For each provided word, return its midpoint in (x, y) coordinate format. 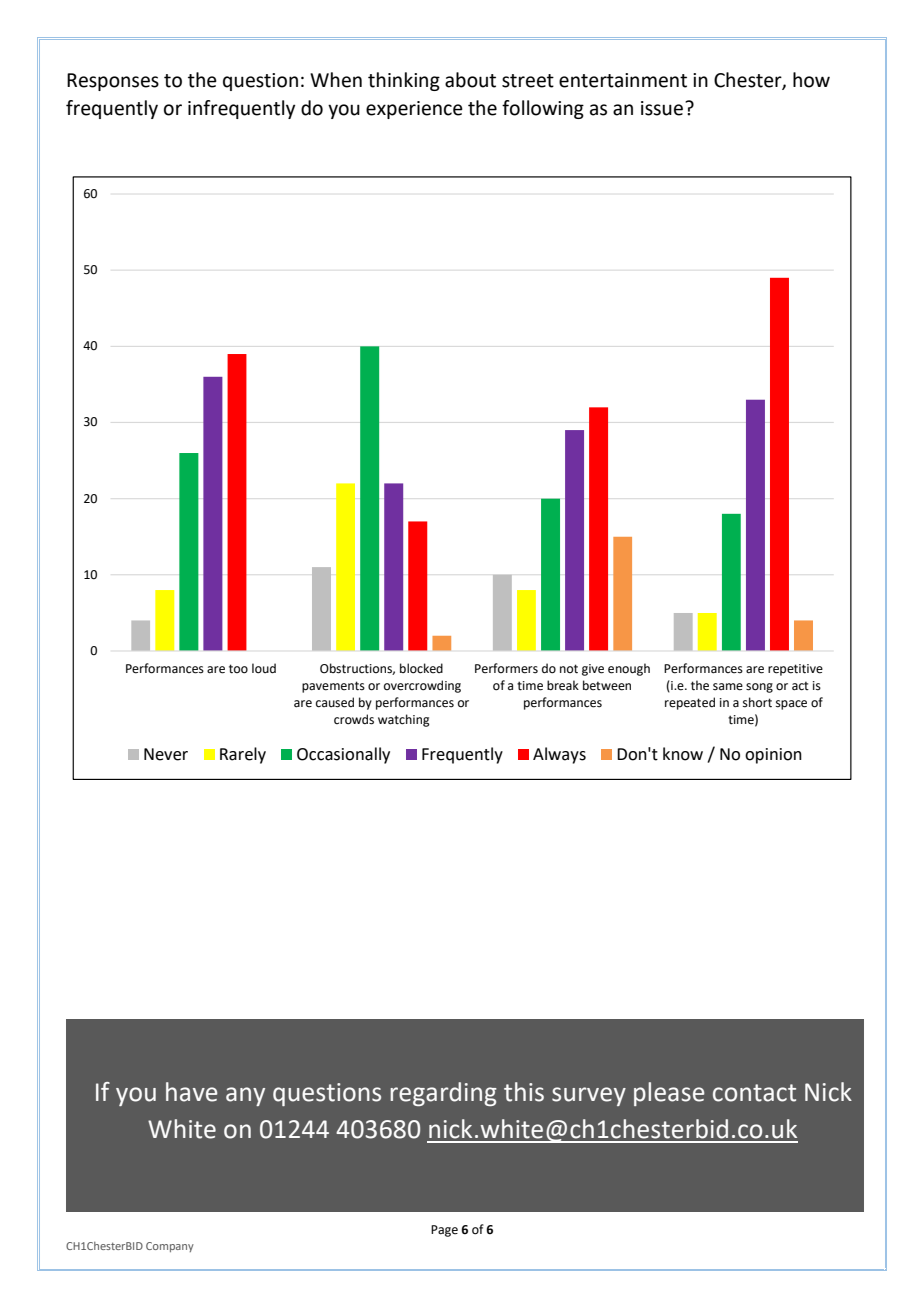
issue (662, 108)
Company (170, 1247)
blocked (421, 668)
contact (754, 1093)
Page (444, 1231)
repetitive (795, 670)
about (470, 80)
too (238, 669)
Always (559, 755)
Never (166, 754)
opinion (773, 756)
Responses (113, 82)
